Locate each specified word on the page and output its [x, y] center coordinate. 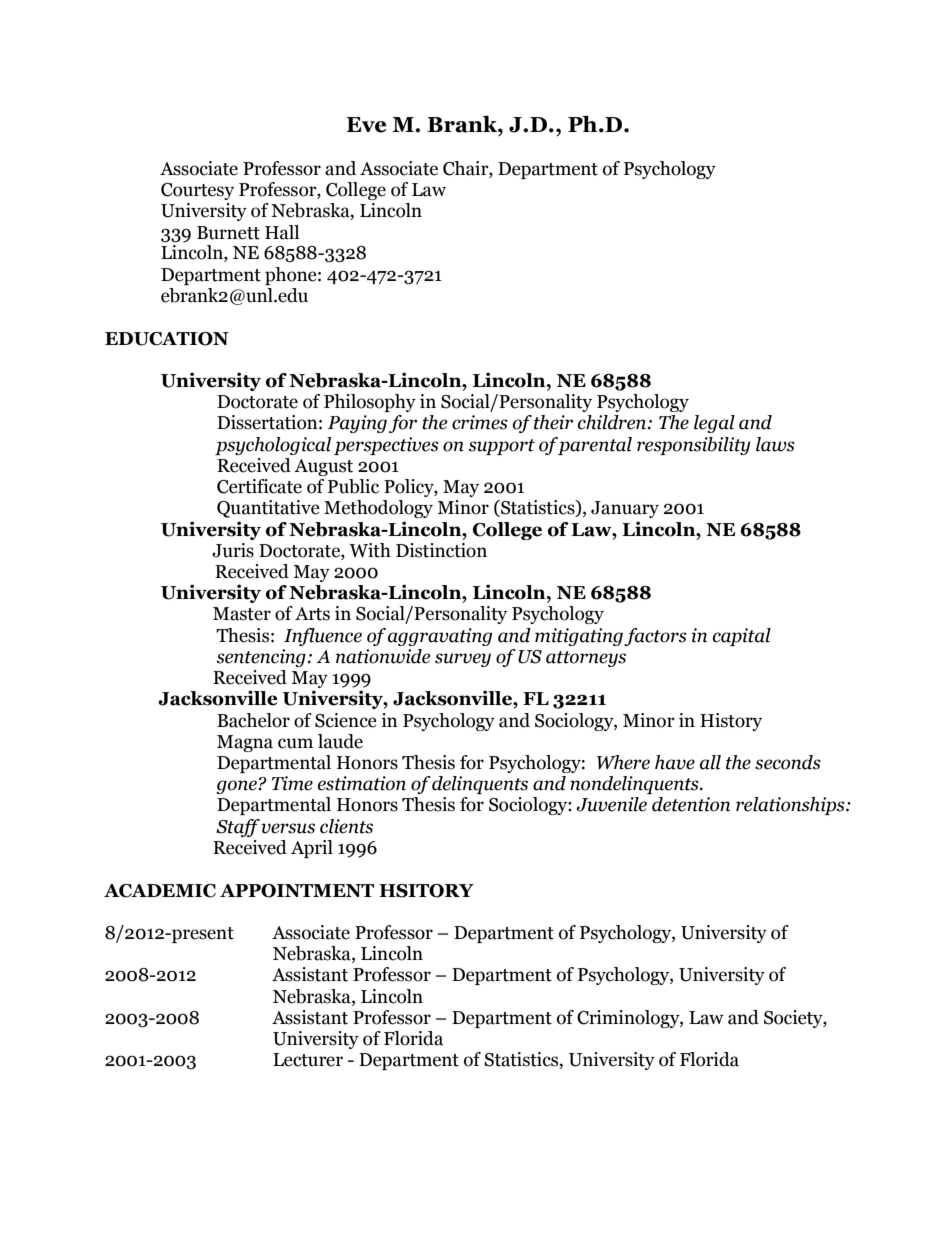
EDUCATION [167, 339]
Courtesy [197, 191]
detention [691, 804]
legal [714, 424]
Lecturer [308, 1060]
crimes [480, 422]
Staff [238, 828]
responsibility [694, 446]
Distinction [441, 550]
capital [742, 637]
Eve [366, 125]
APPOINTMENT [297, 891]
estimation [362, 783]
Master [242, 614]
